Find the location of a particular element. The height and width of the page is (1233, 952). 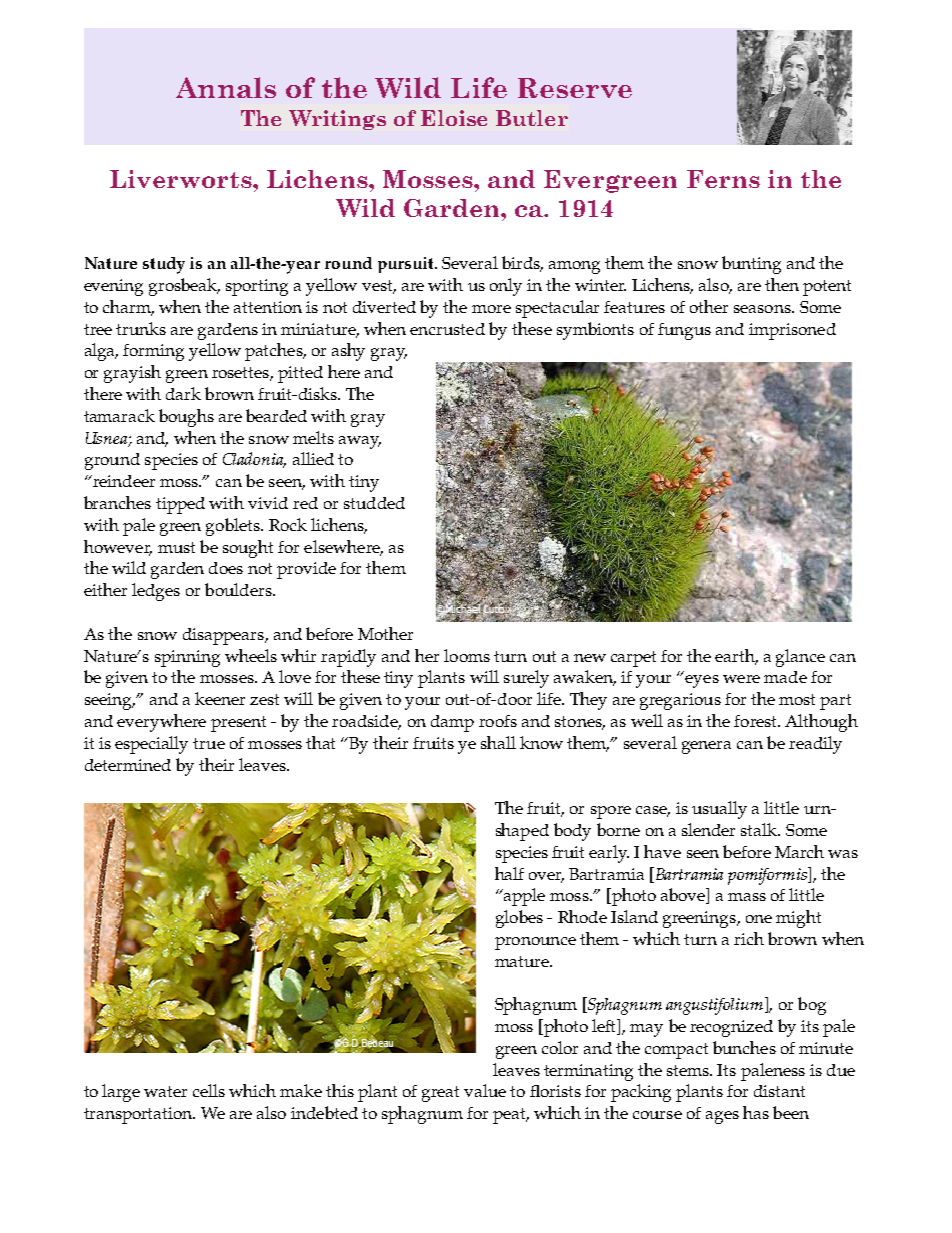

true is located at coordinates (209, 743).
